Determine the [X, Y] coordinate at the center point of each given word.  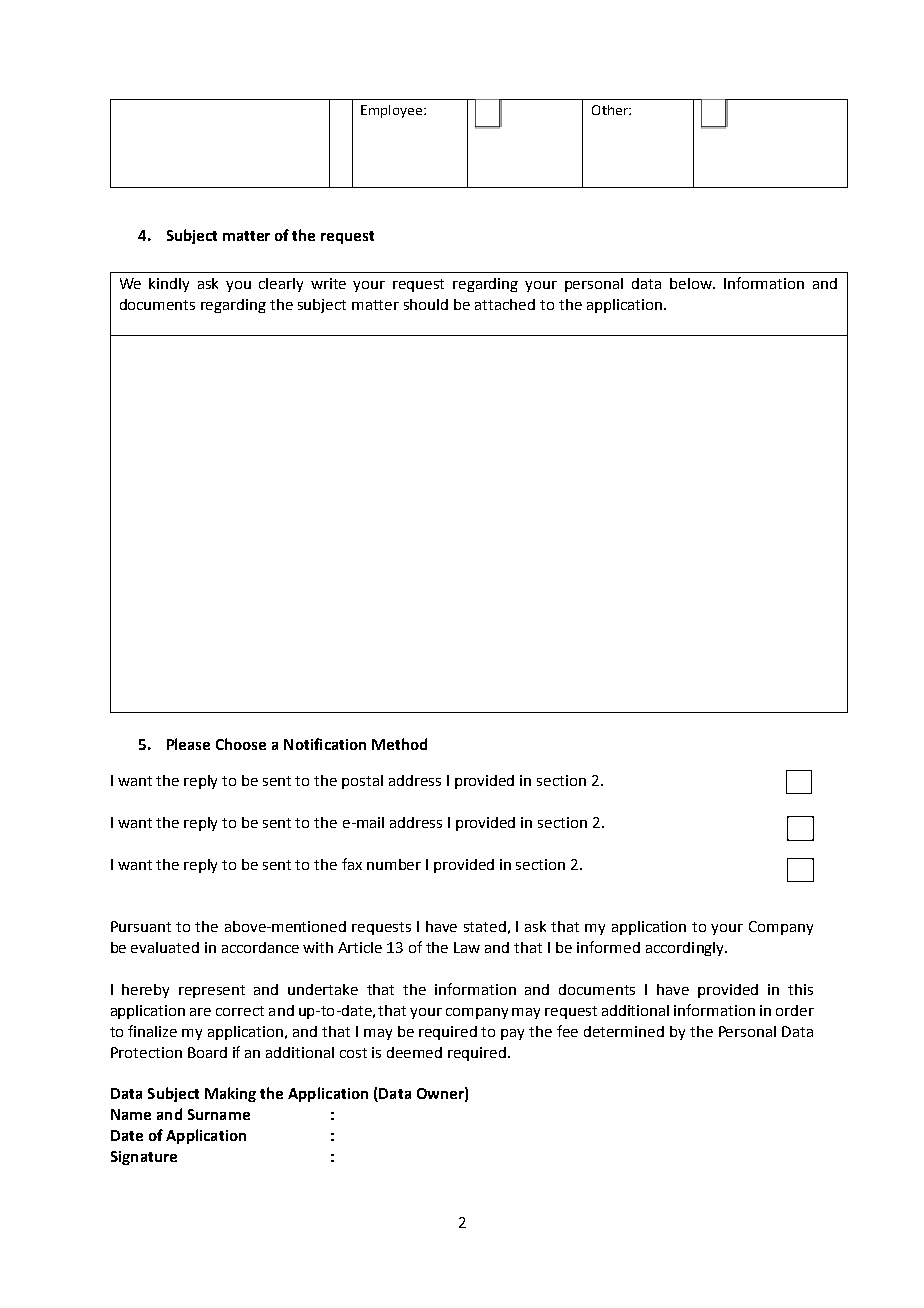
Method [399, 744]
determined [624, 1031]
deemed [414, 1052]
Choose [241, 744]
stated [485, 926]
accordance [260, 947]
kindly [169, 285]
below [692, 283]
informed [608, 947]
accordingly [686, 949]
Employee [391, 111]
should [426, 304]
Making [230, 1094]
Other [611, 110]
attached [505, 304]
